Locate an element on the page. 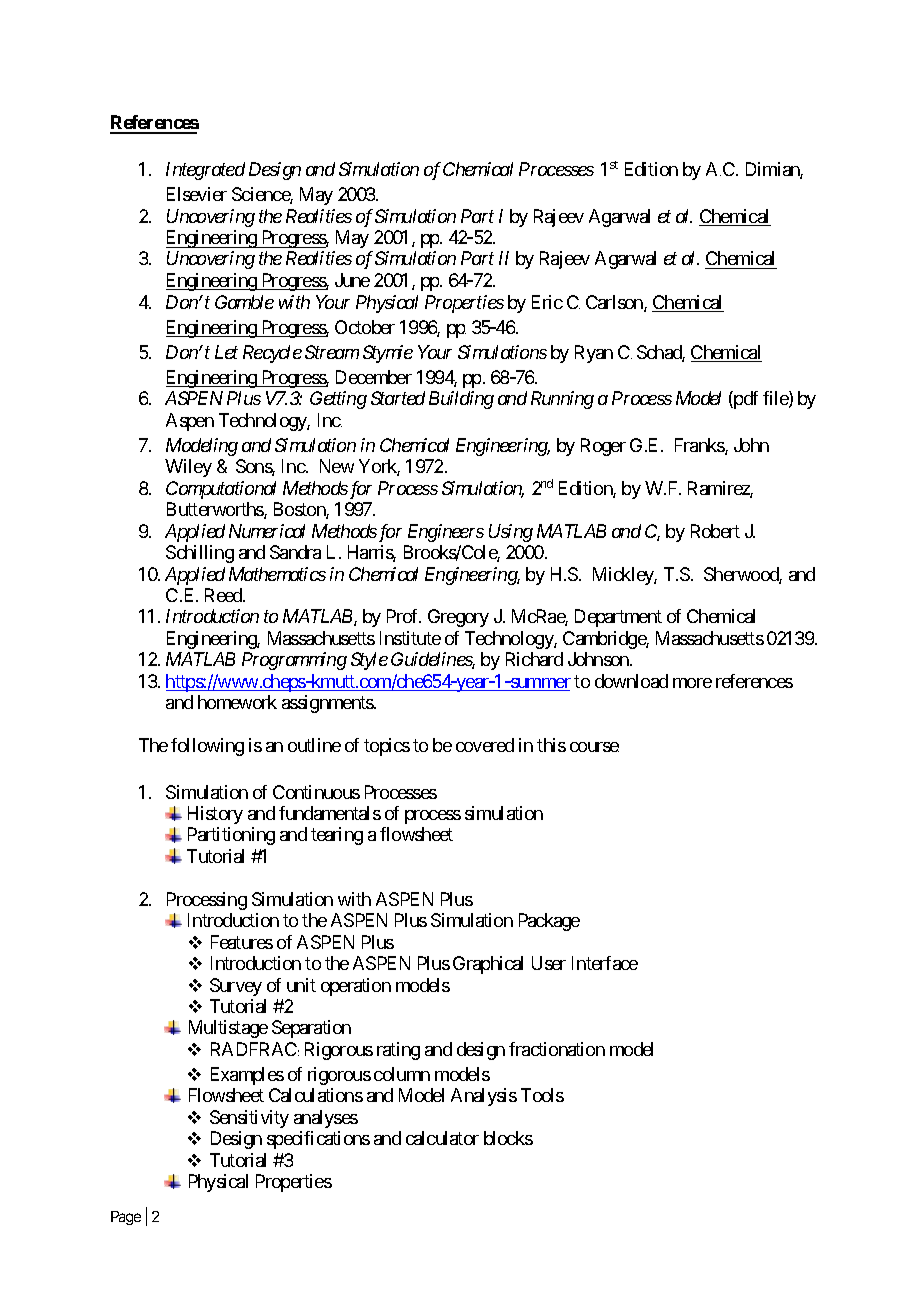 The height and width of the document is (1308, 924). Page is located at coordinates (126, 1218).
